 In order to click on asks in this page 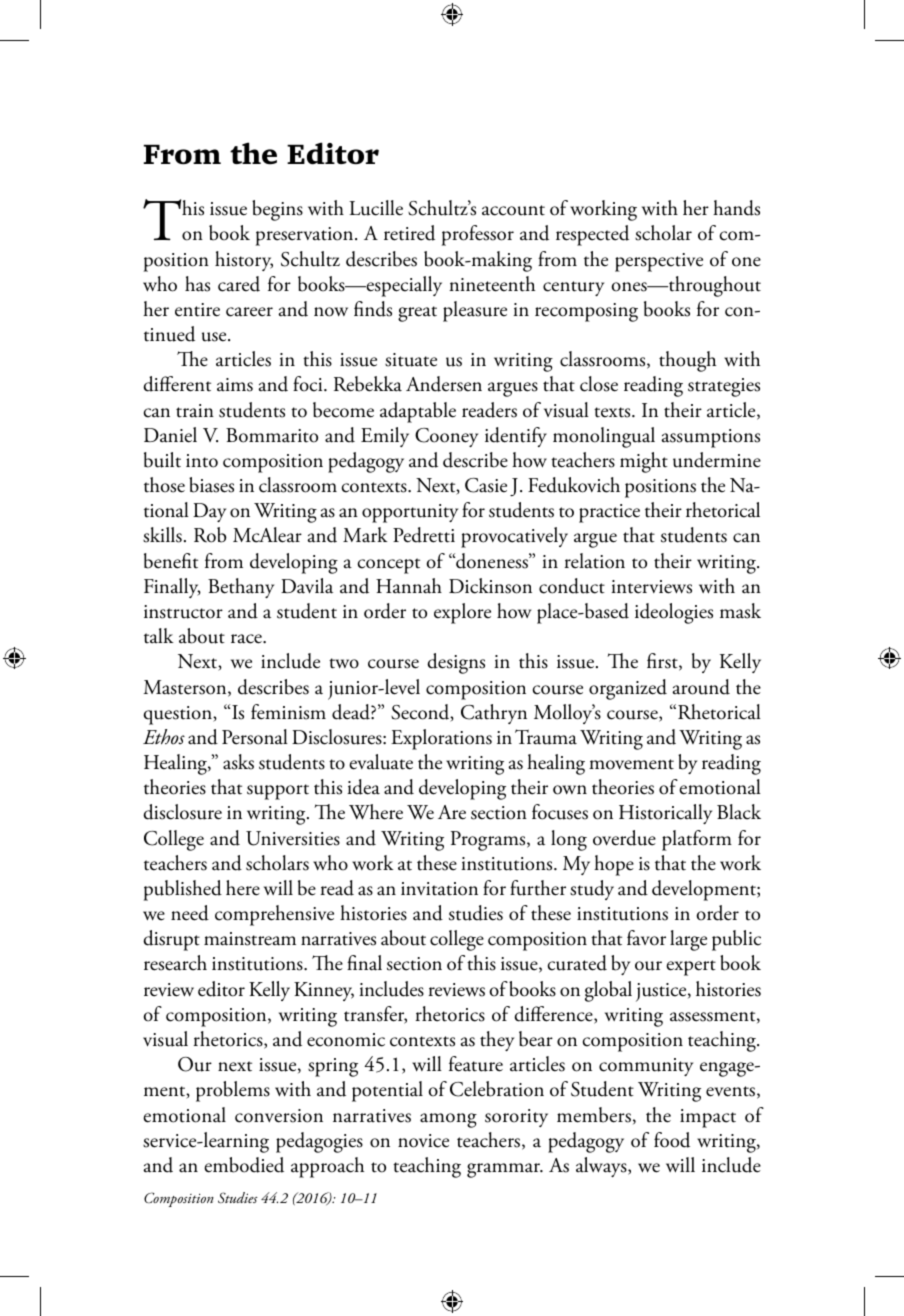, I will do `click(238, 762)`.
